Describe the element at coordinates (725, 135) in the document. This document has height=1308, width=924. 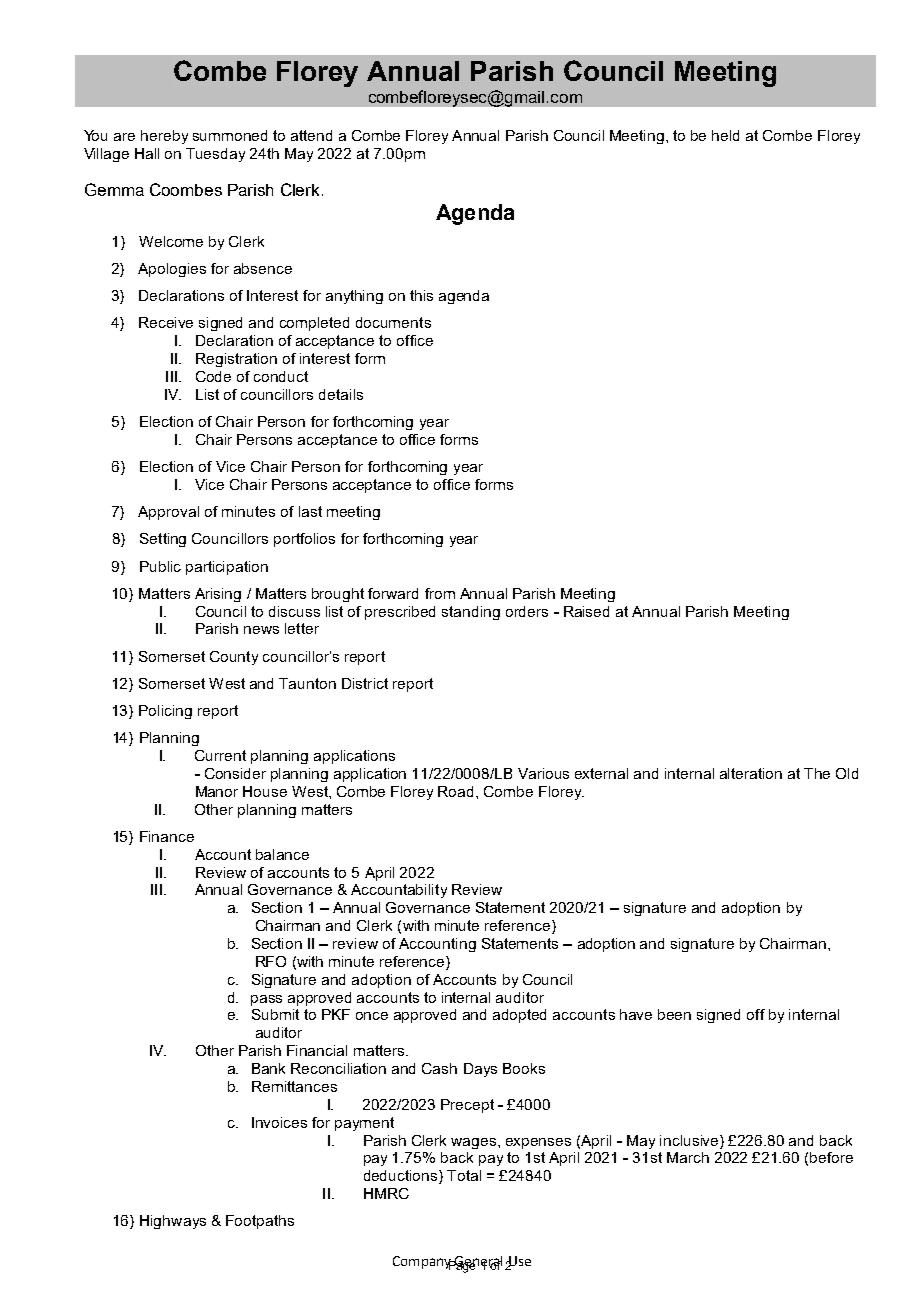
I see `held` at that location.
